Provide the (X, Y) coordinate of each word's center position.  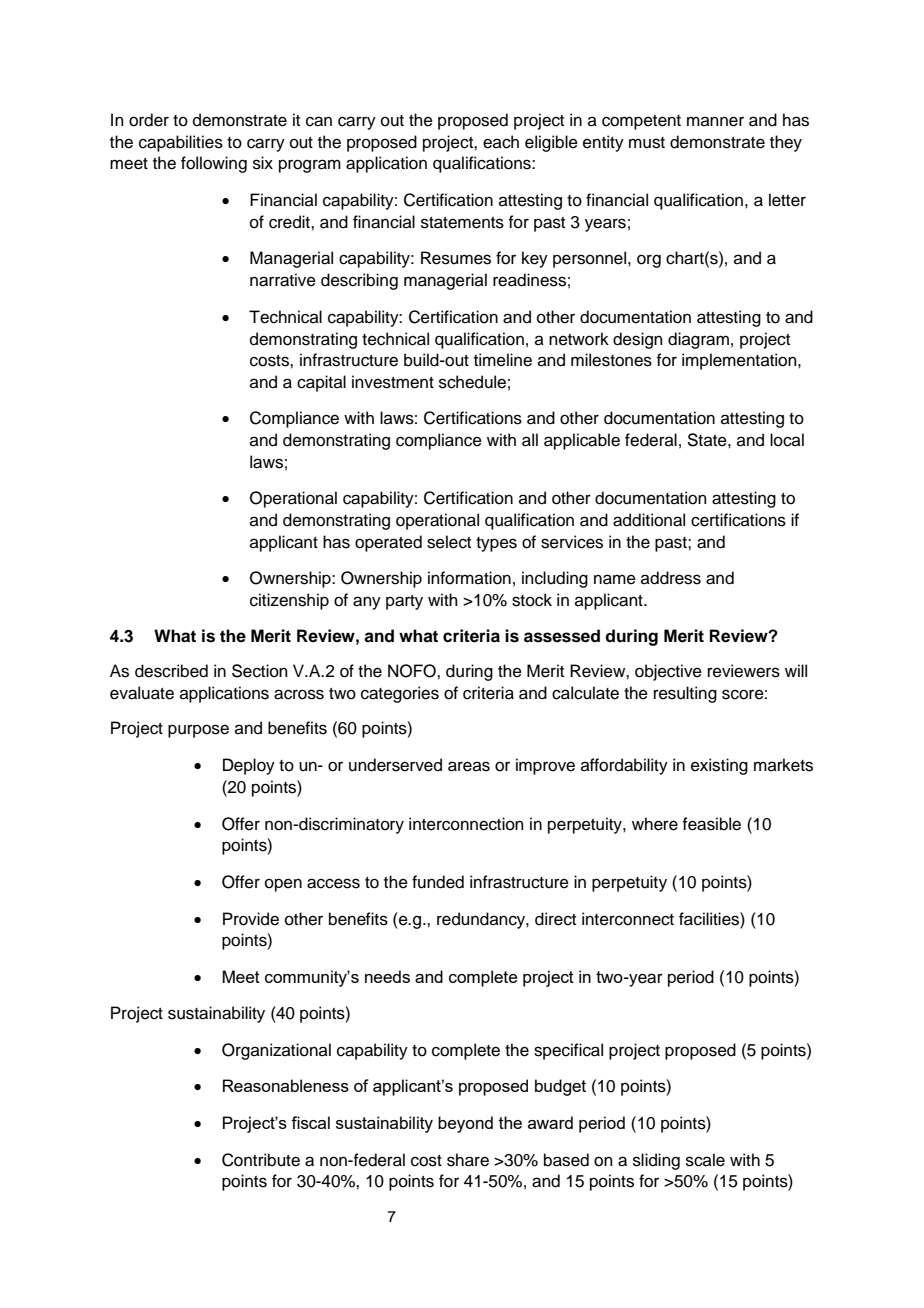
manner (715, 121)
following (214, 164)
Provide (251, 919)
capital (321, 383)
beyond (465, 1124)
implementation (740, 361)
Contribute (261, 1160)
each (501, 142)
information (469, 578)
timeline (503, 360)
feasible (711, 824)
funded (438, 882)
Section (260, 671)
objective (668, 672)
